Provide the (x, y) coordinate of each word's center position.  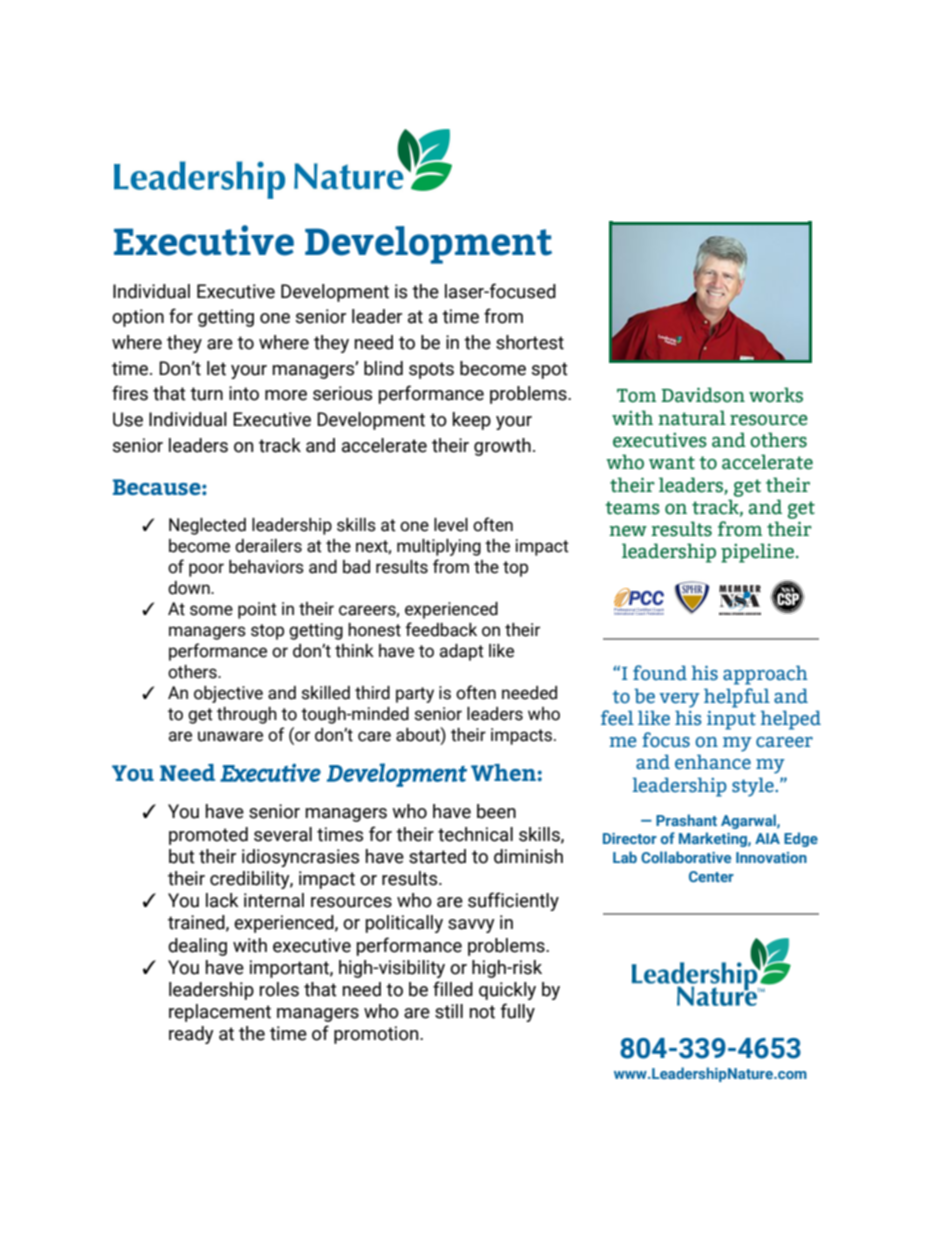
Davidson (703, 395)
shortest (530, 342)
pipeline (759, 553)
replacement (220, 1013)
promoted (208, 836)
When (503, 772)
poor (206, 570)
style (754, 787)
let (216, 368)
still (449, 1011)
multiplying (439, 547)
